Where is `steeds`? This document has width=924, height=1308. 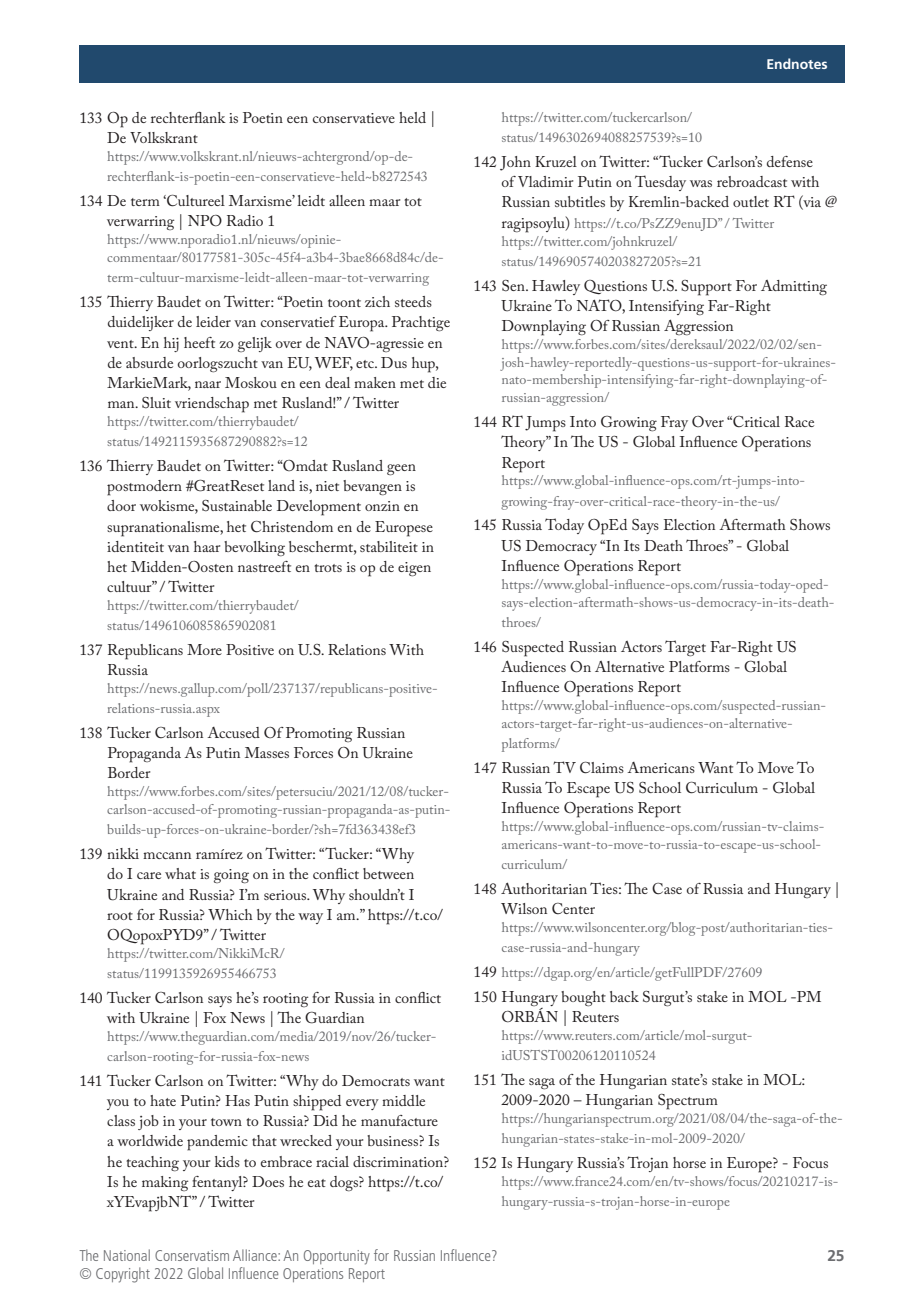 steeds is located at coordinates (413, 301).
